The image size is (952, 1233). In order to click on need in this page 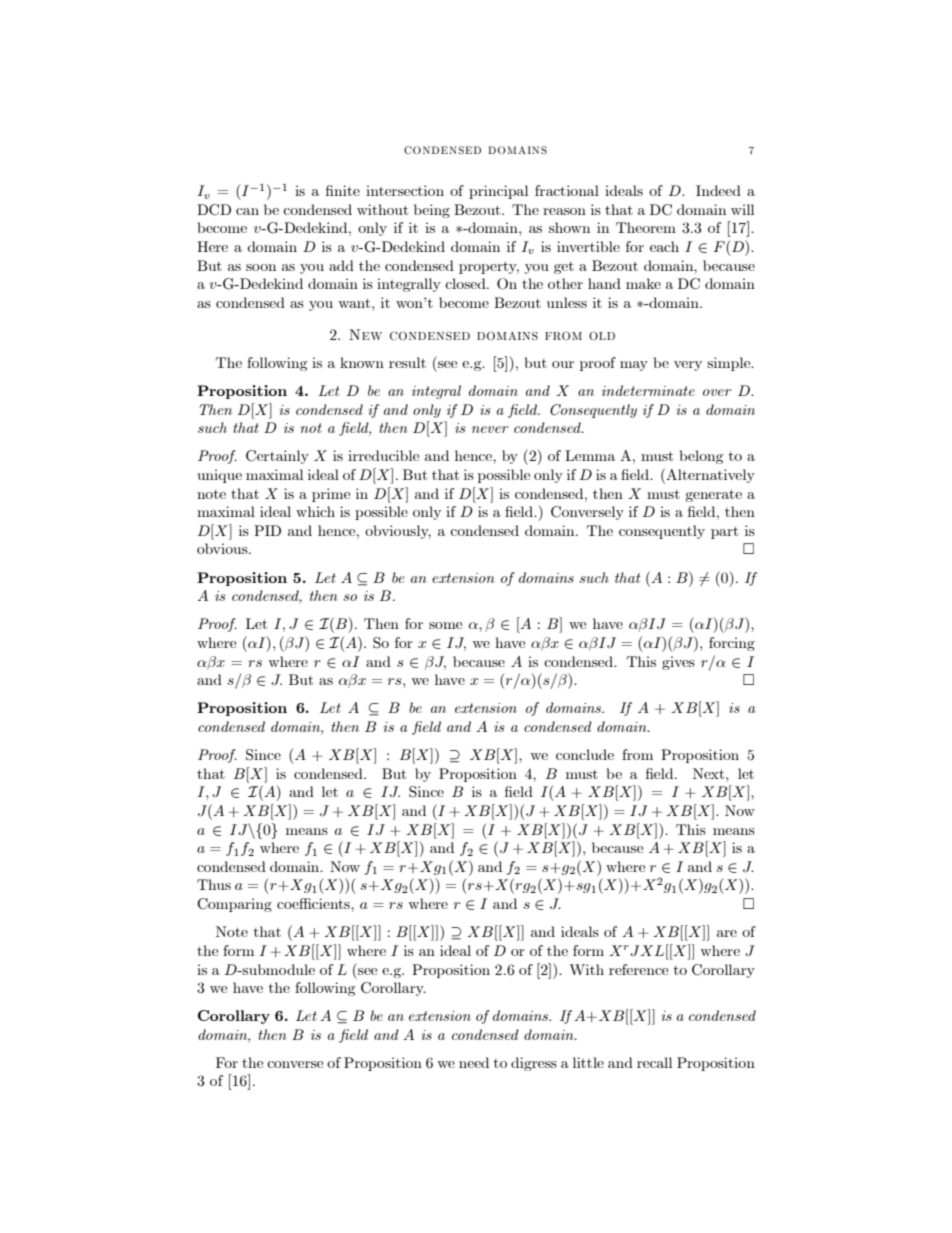, I will do `click(474, 1062)`.
